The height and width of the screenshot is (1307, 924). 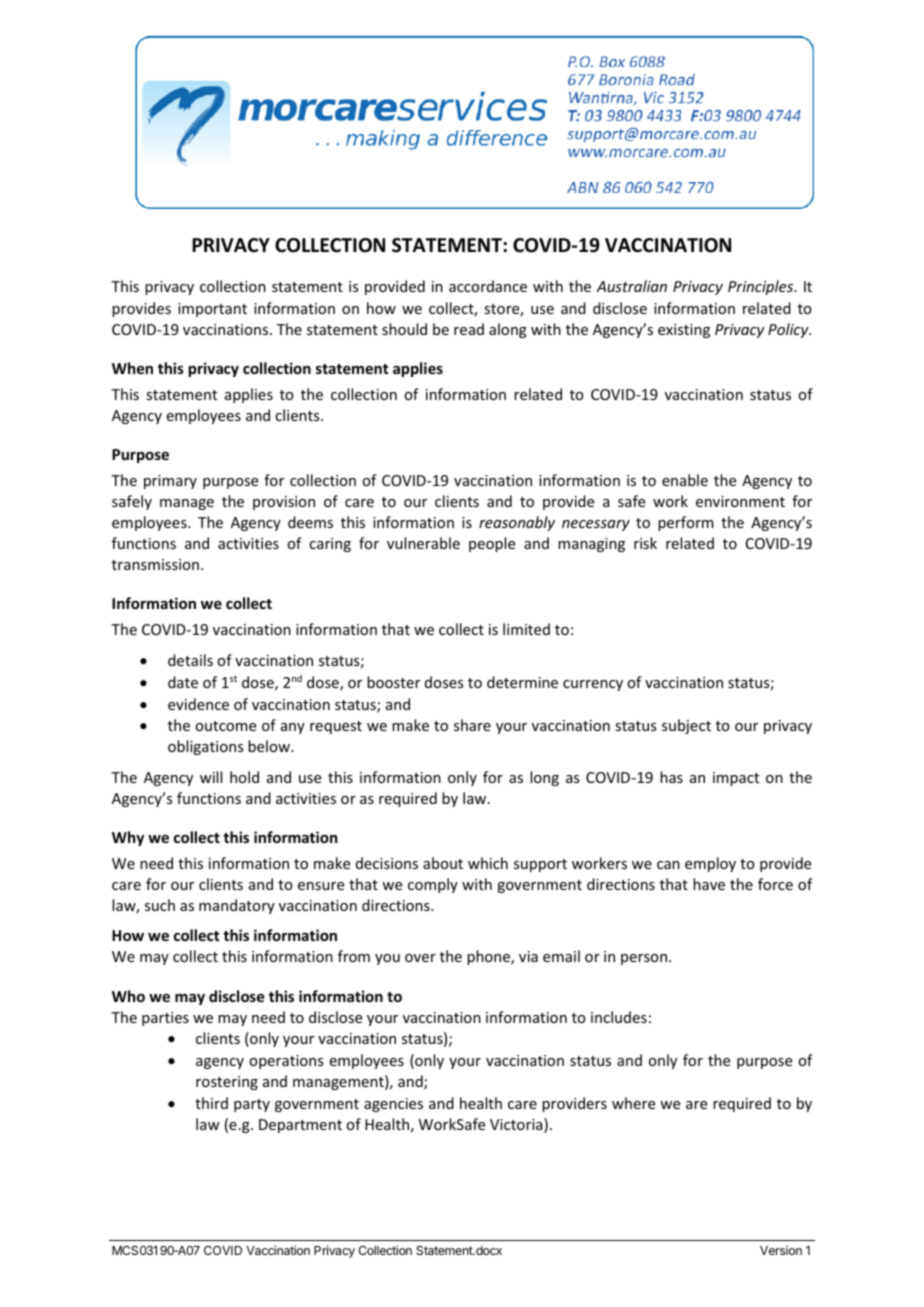 I want to click on subject, so click(x=686, y=726).
